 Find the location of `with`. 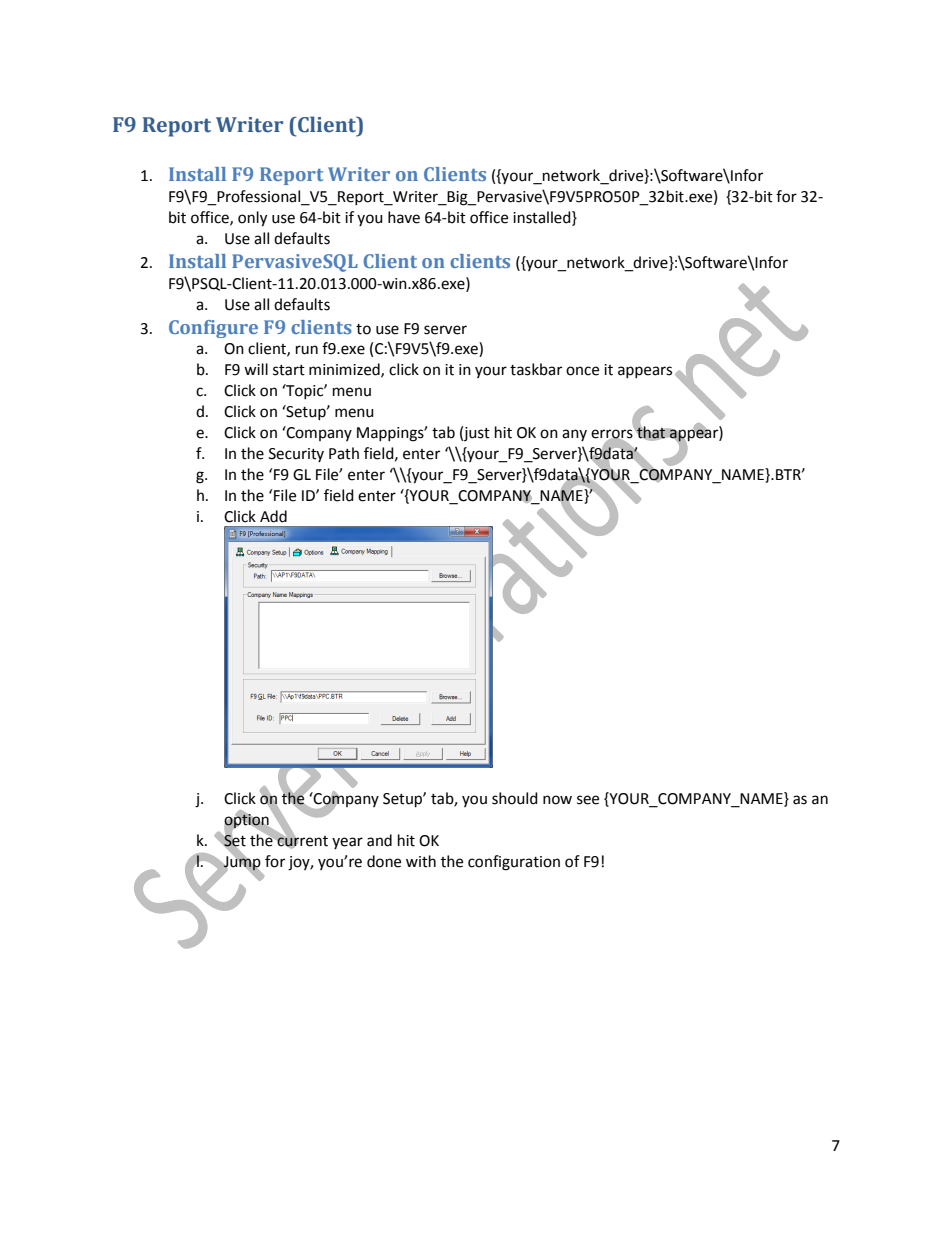

with is located at coordinates (421, 861).
